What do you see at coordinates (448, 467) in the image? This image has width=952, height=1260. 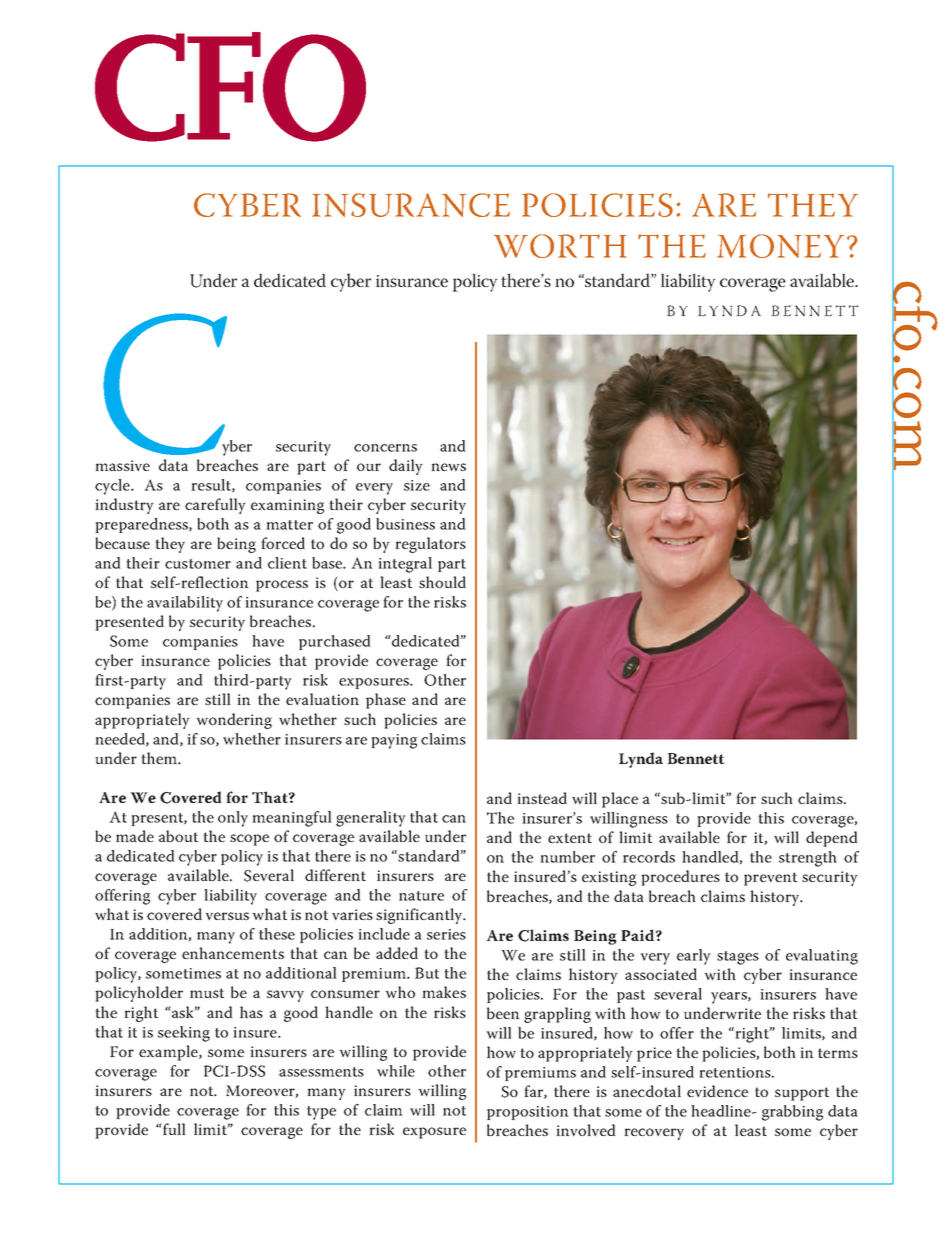 I see `news` at bounding box center [448, 467].
